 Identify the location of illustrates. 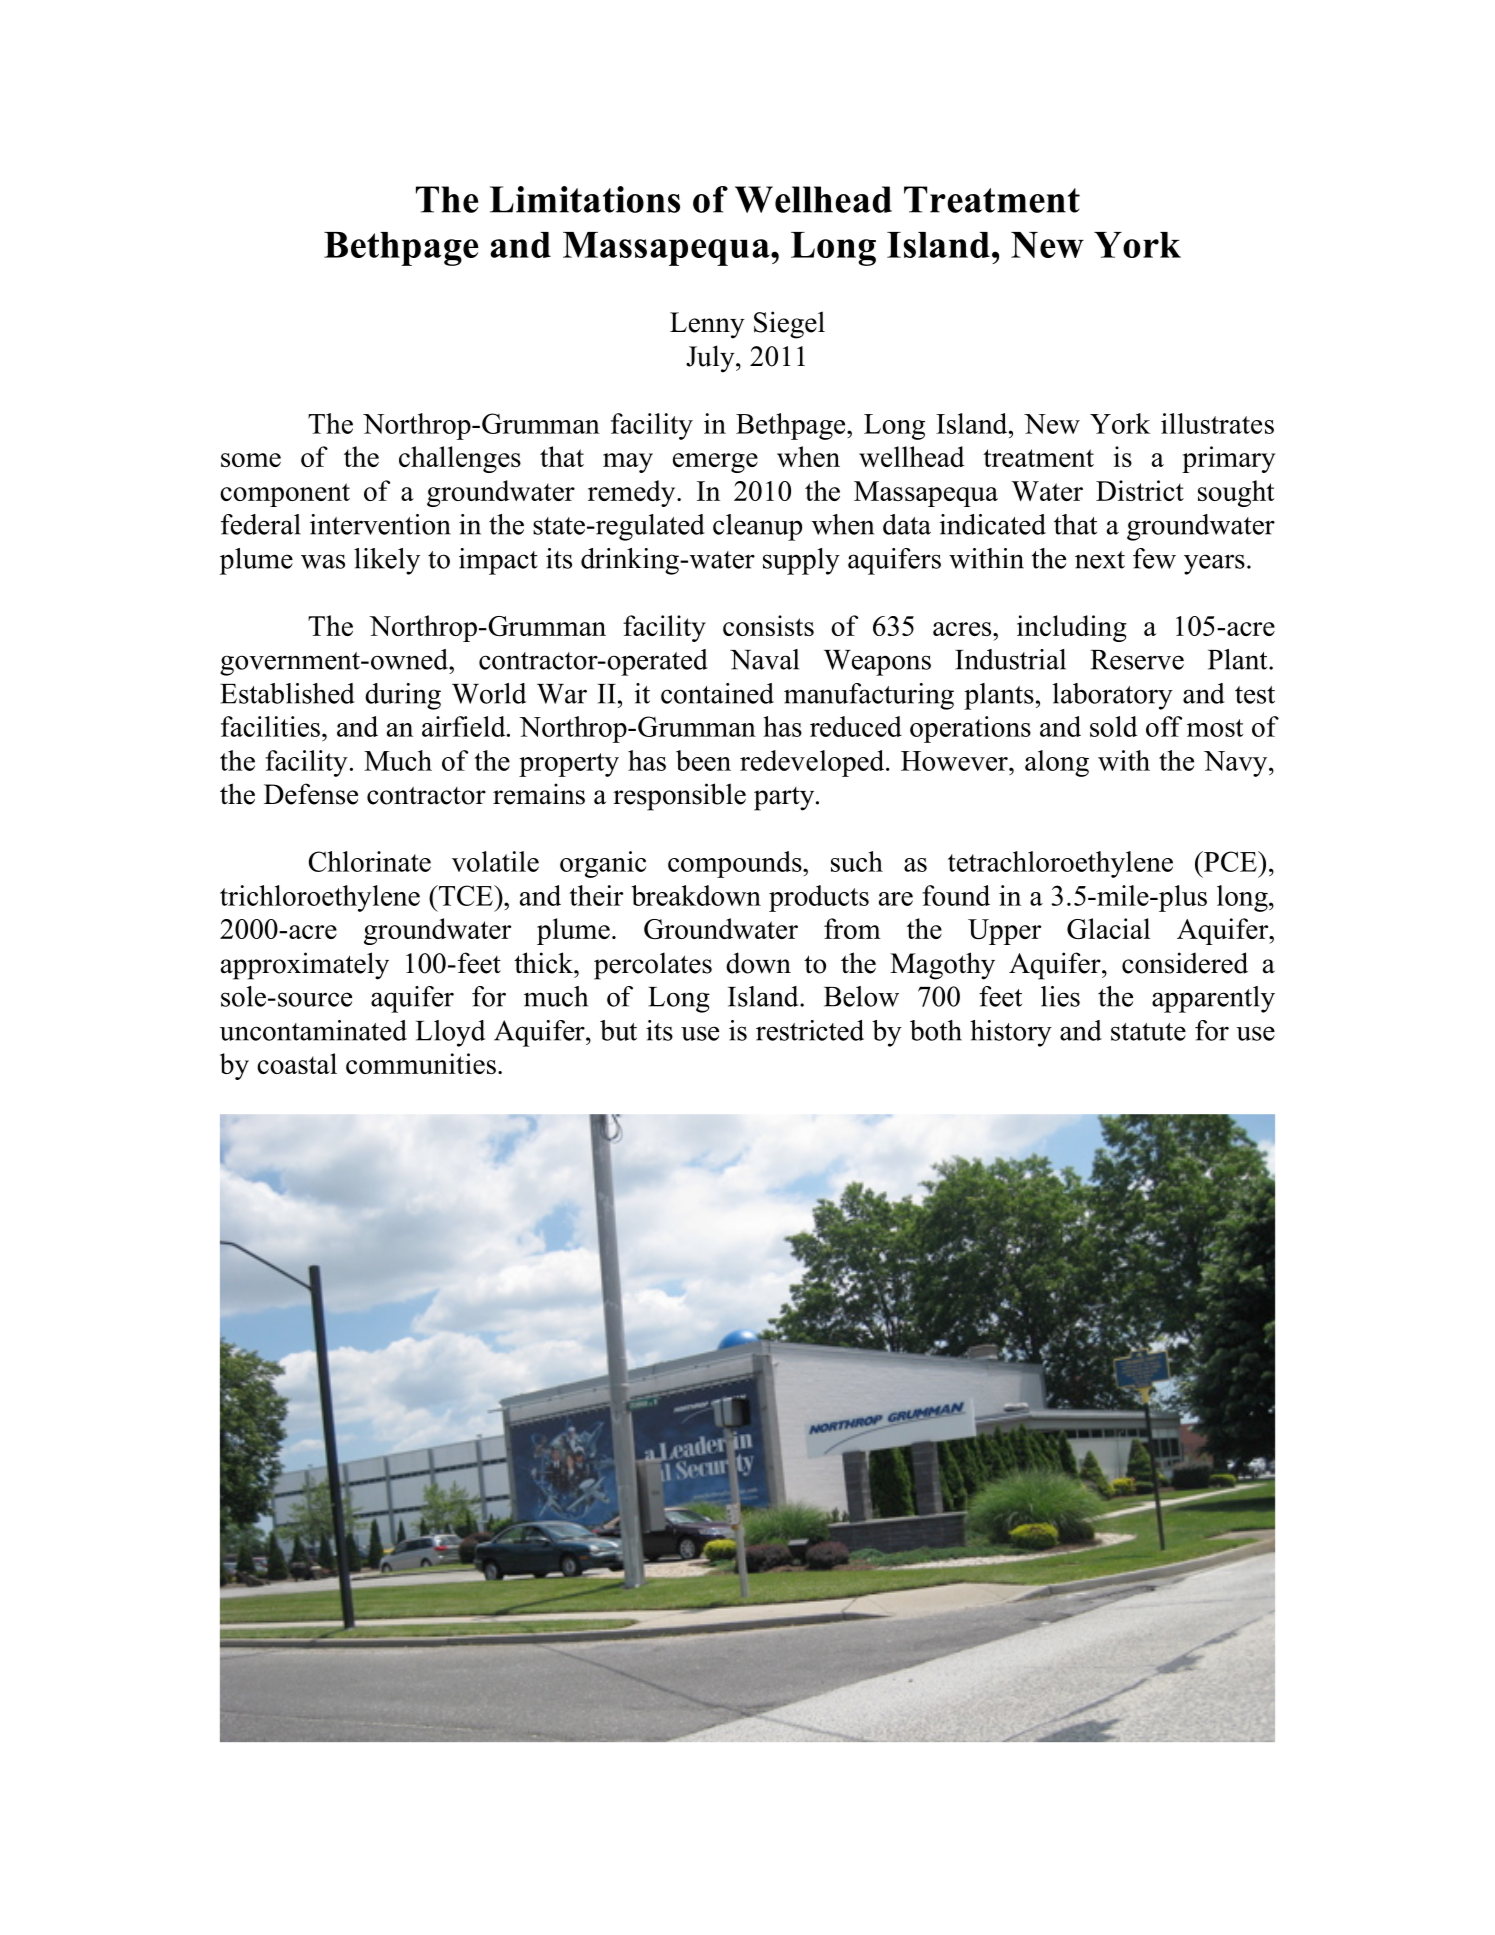
(1217, 423).
